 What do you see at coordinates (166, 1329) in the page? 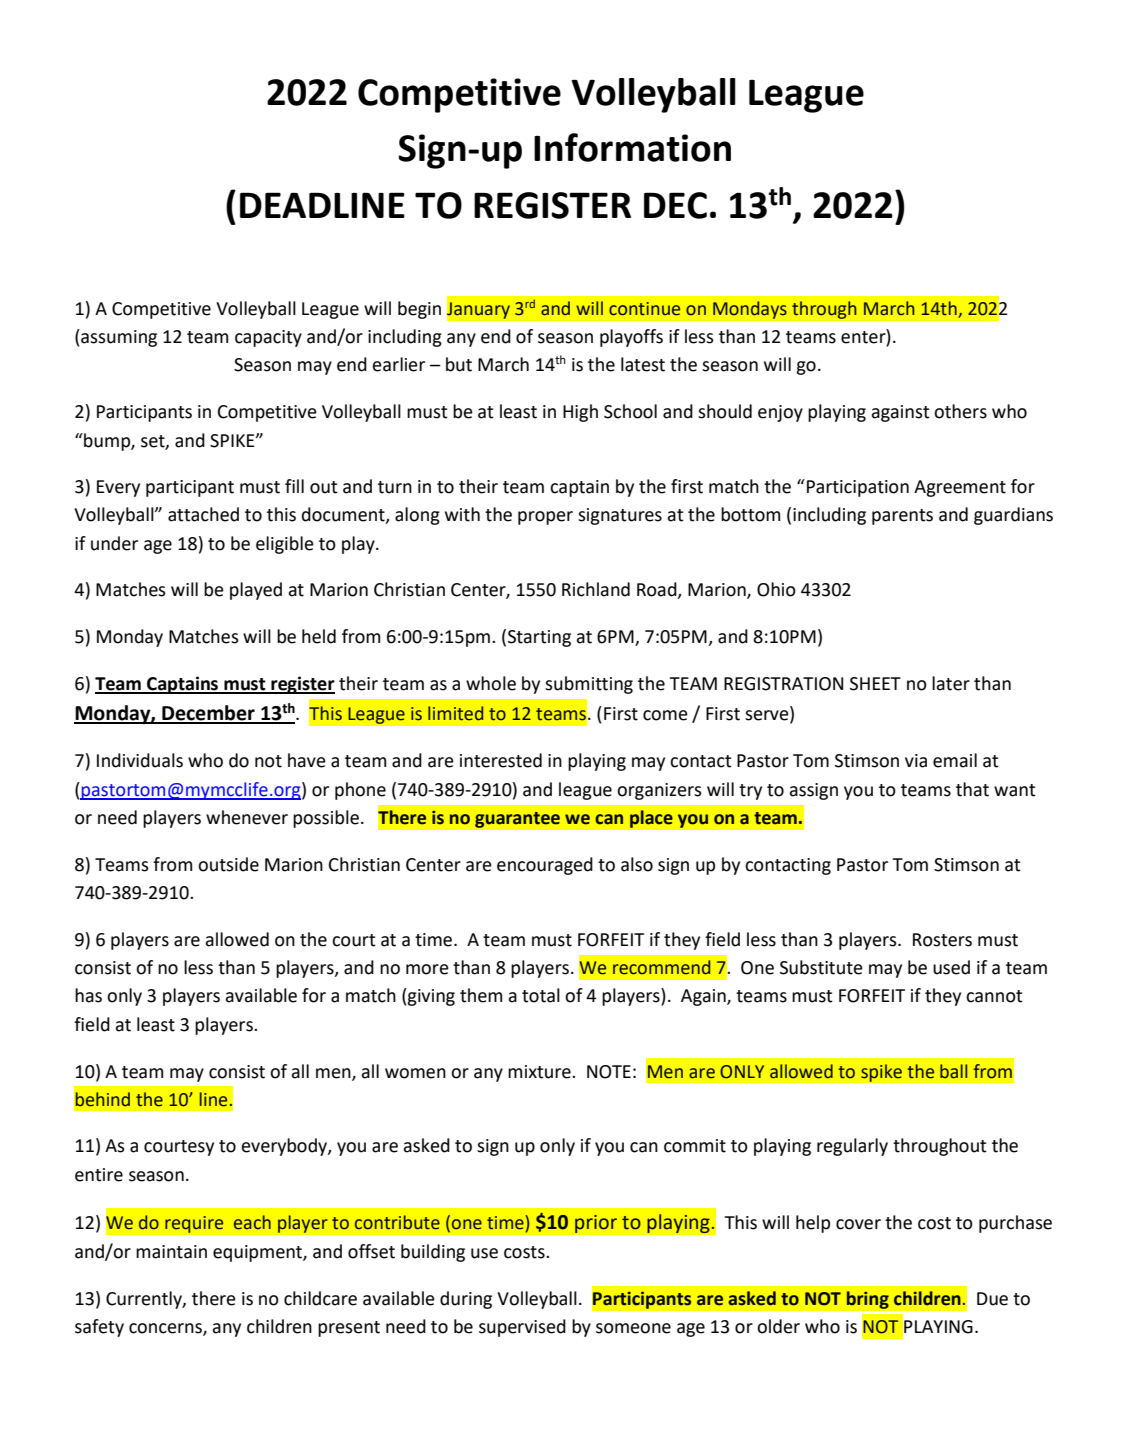
I see `concerns` at bounding box center [166, 1329].
